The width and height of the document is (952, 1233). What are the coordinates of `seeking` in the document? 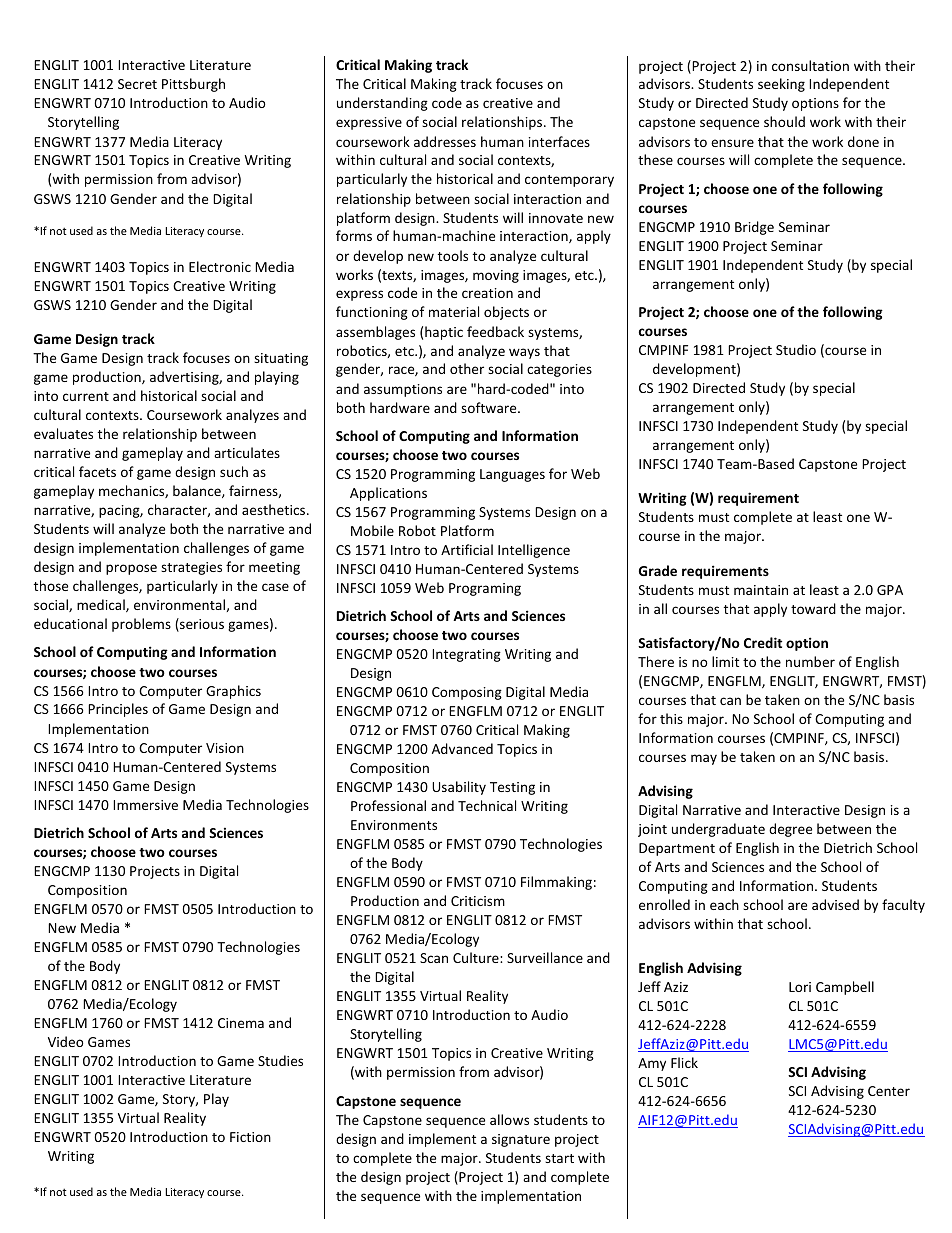 It's located at (781, 85).
